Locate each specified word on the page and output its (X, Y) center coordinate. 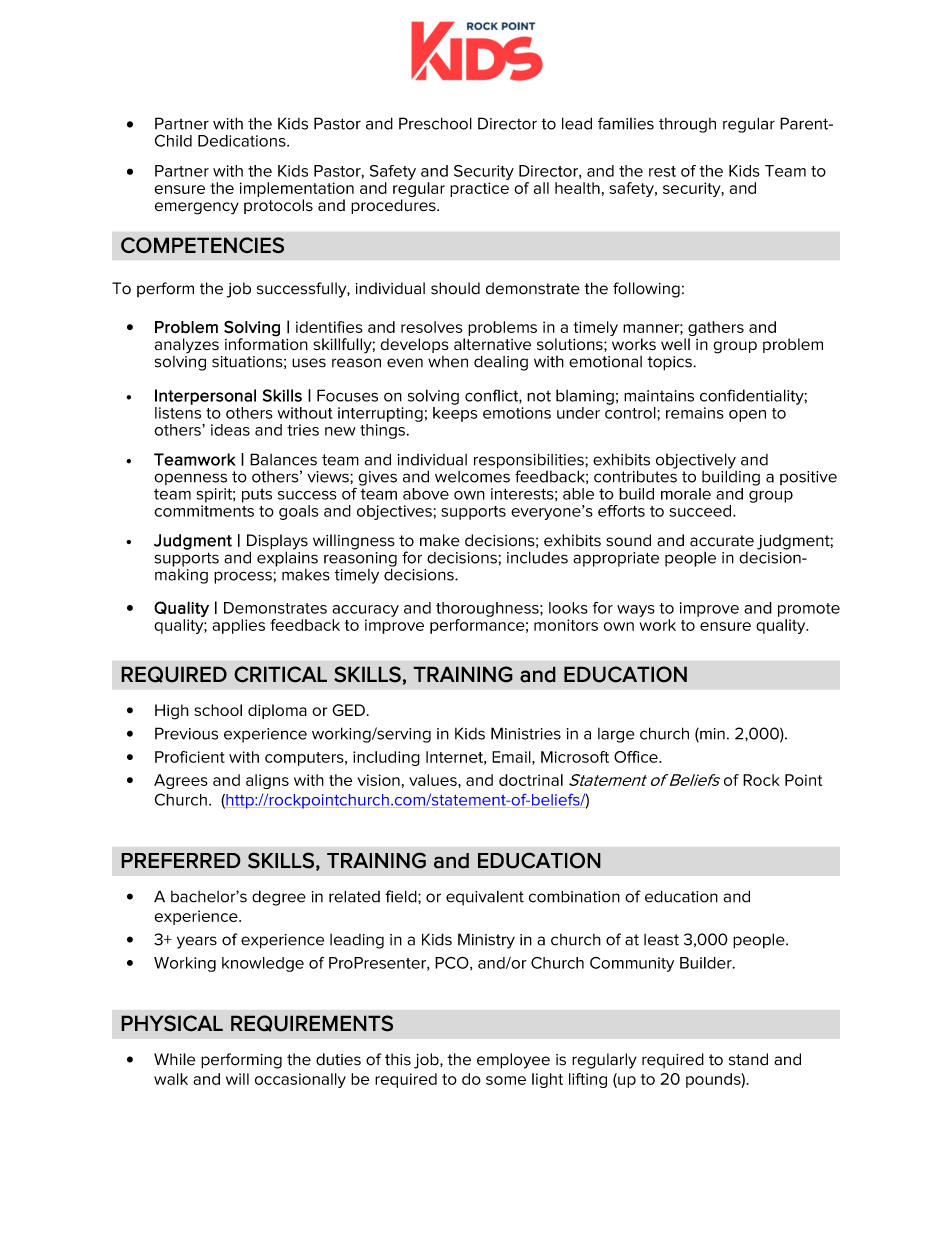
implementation (297, 189)
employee (513, 1061)
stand (748, 1059)
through (687, 125)
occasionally (300, 1080)
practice (479, 189)
